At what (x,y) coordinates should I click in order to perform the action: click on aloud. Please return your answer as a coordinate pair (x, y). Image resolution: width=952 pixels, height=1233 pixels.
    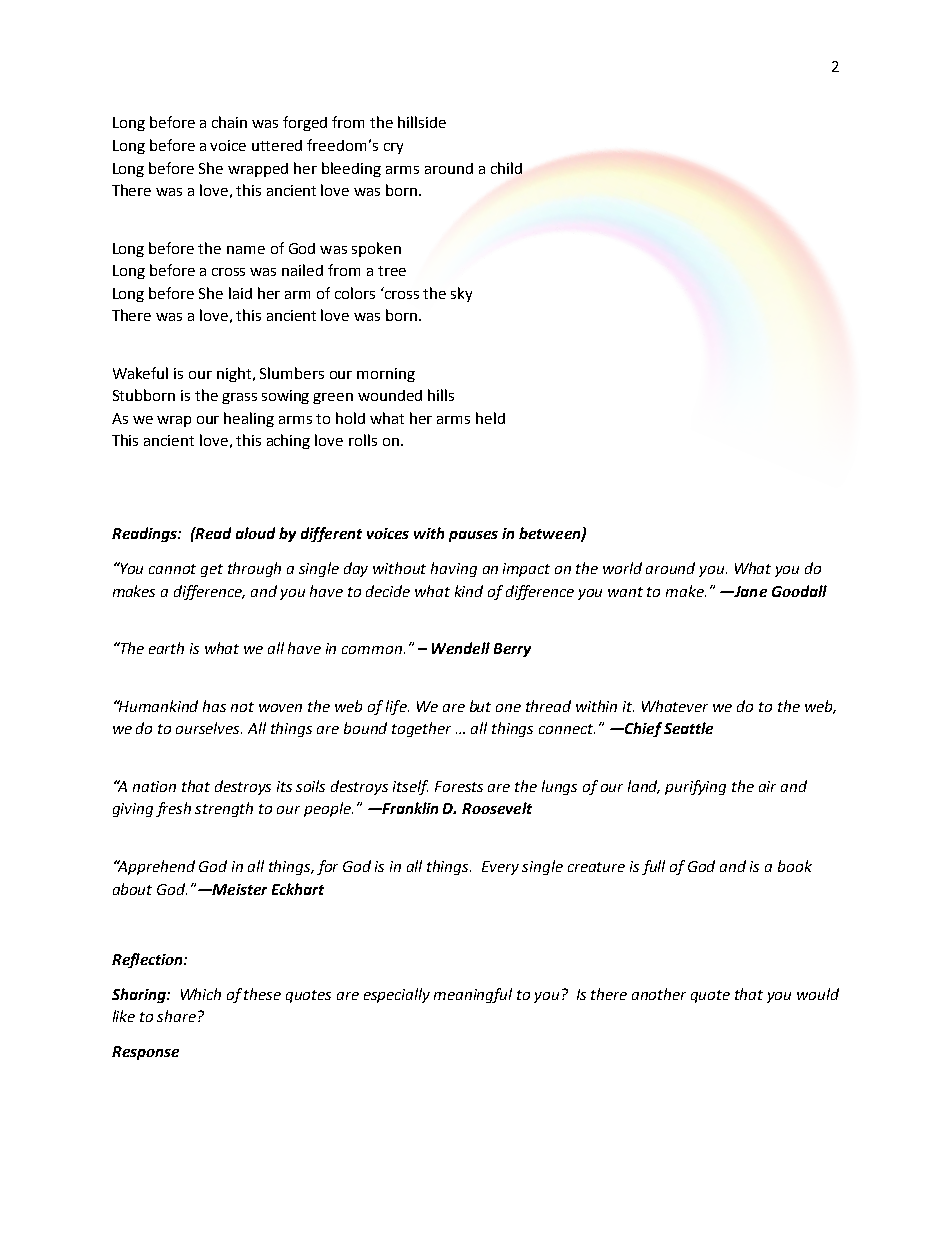
    Looking at the image, I should click on (255, 533).
